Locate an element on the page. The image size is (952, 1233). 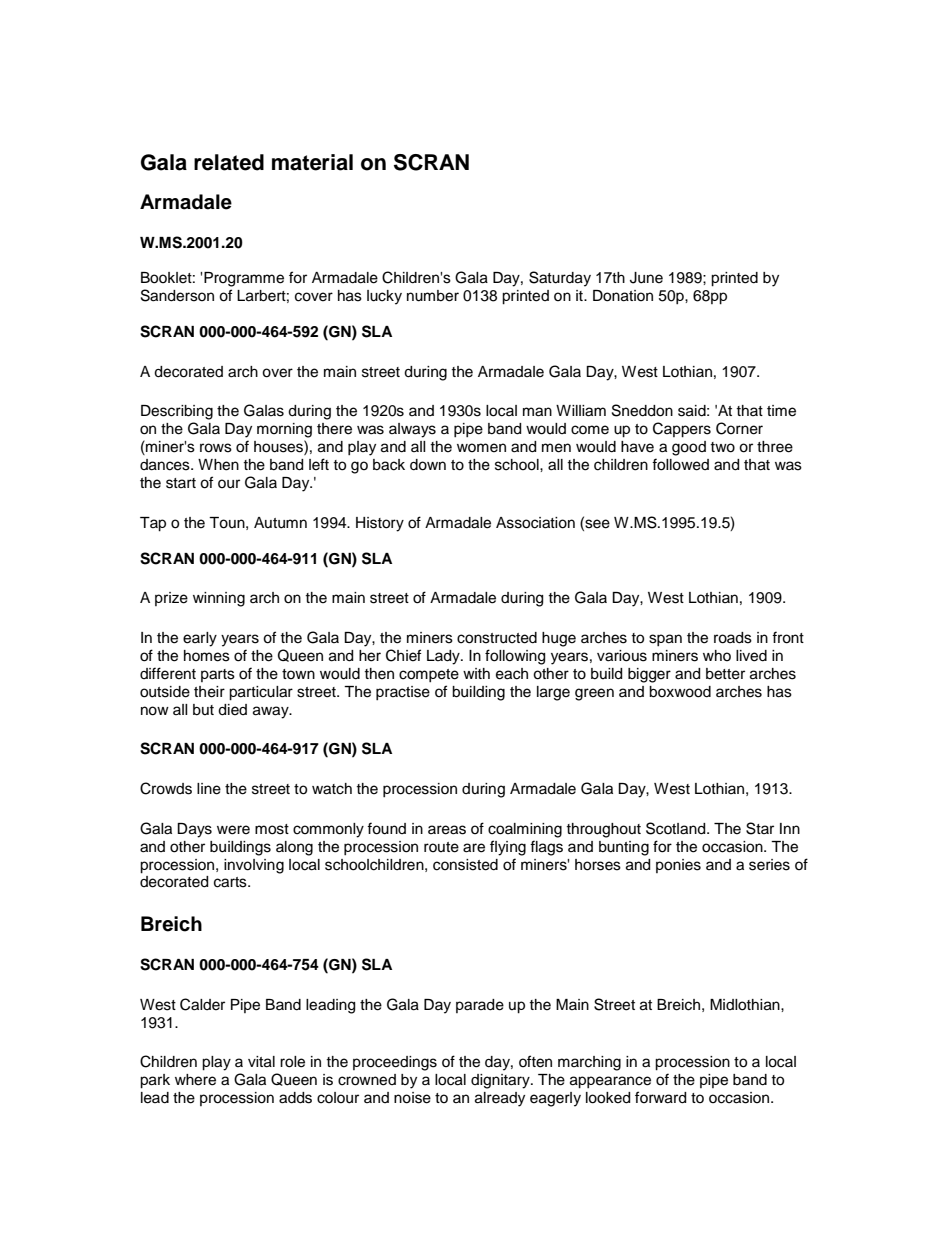
number is located at coordinates (433, 296).
